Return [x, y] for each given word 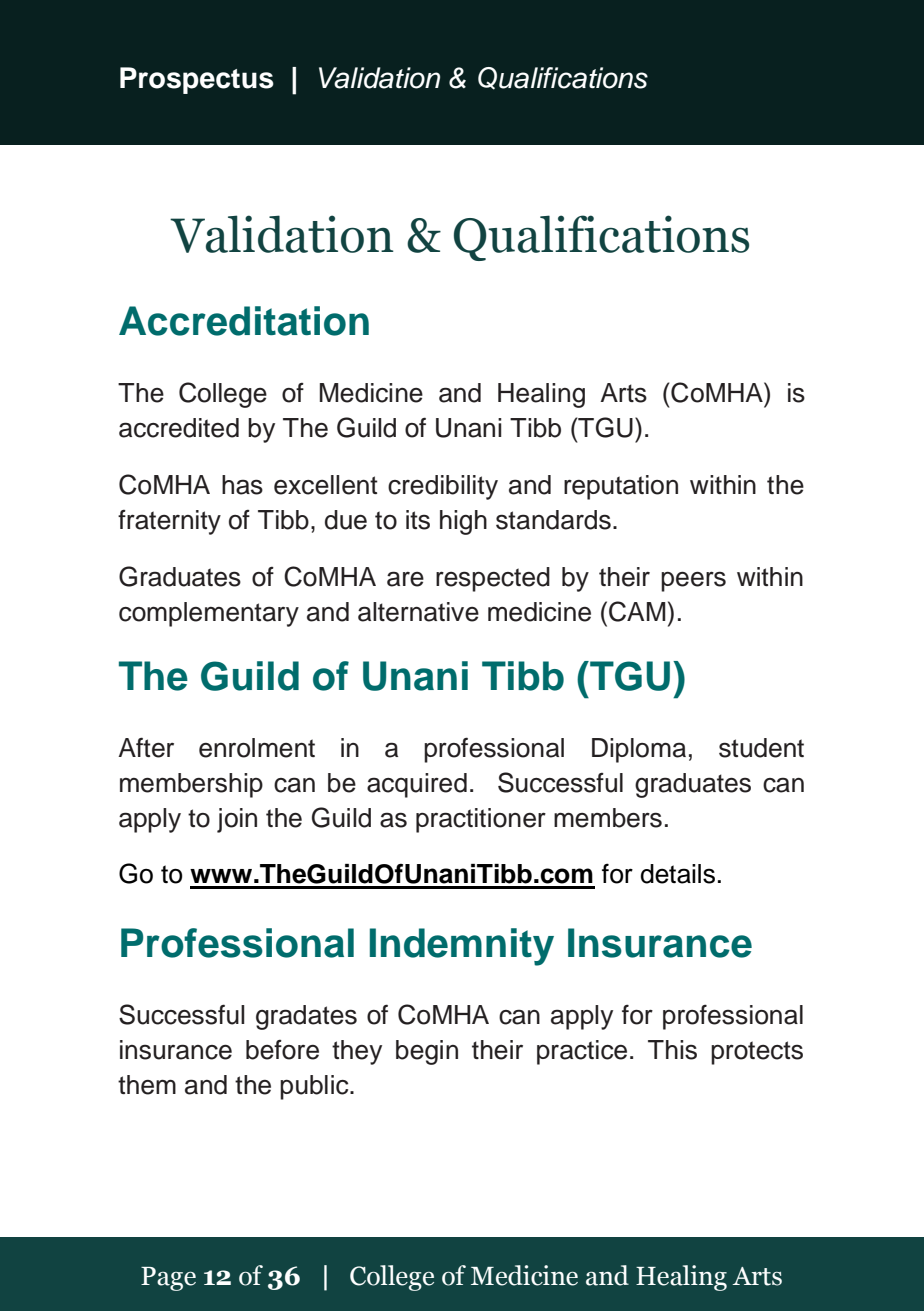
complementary [209, 614]
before [282, 1050]
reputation [621, 487]
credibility [443, 487]
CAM [637, 611]
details [678, 874]
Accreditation [244, 321]
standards [553, 520]
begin [427, 1052]
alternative [418, 612]
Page [168, 1279]
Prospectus [197, 80]
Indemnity [462, 947]
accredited [179, 428]
